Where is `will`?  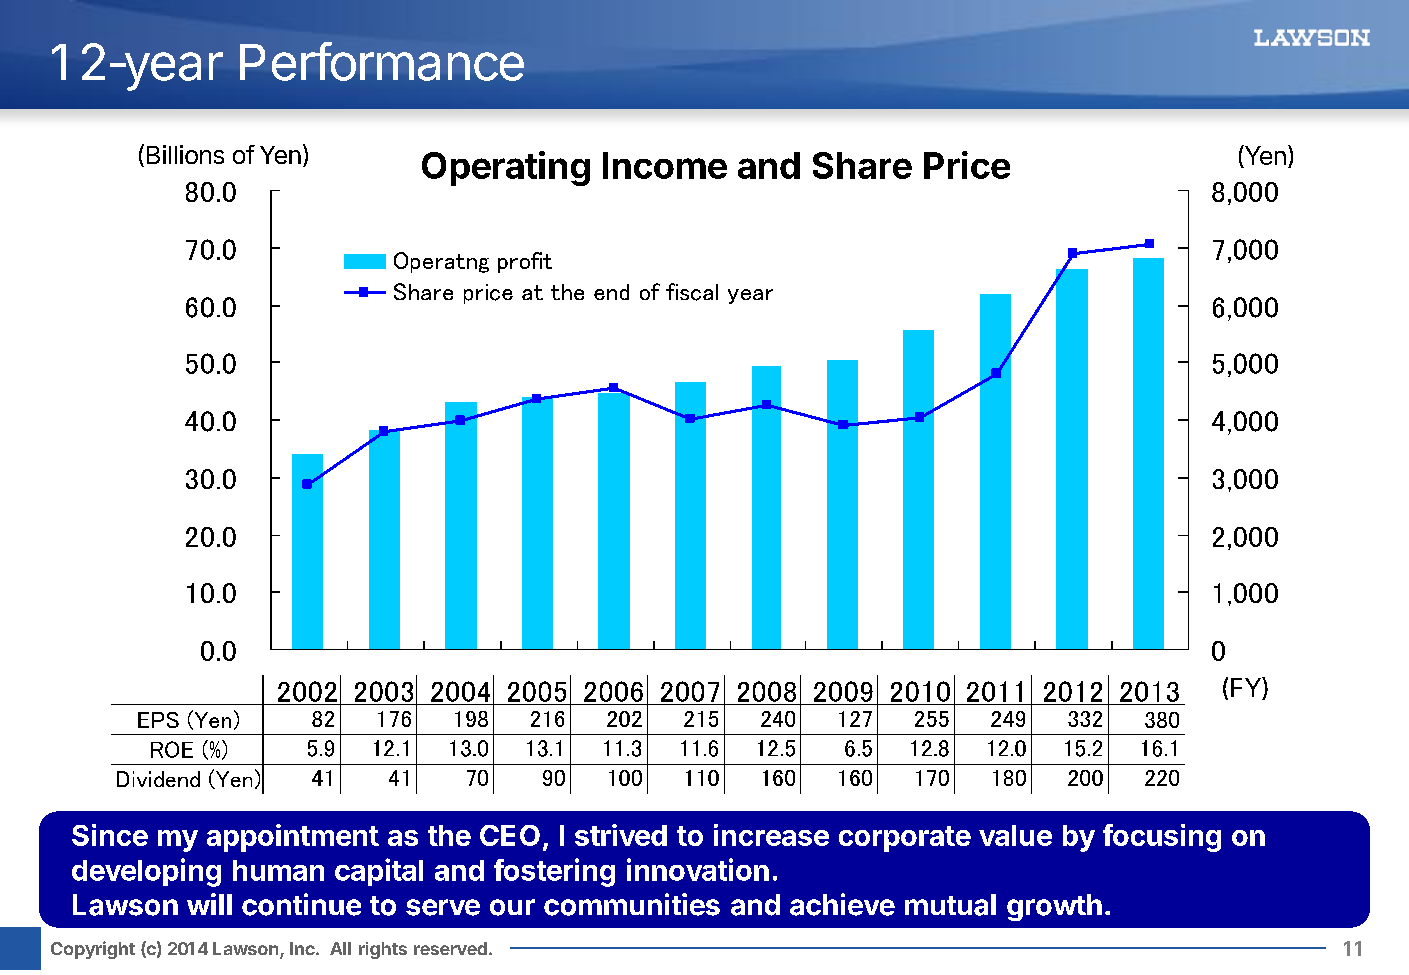
will is located at coordinates (209, 904).
